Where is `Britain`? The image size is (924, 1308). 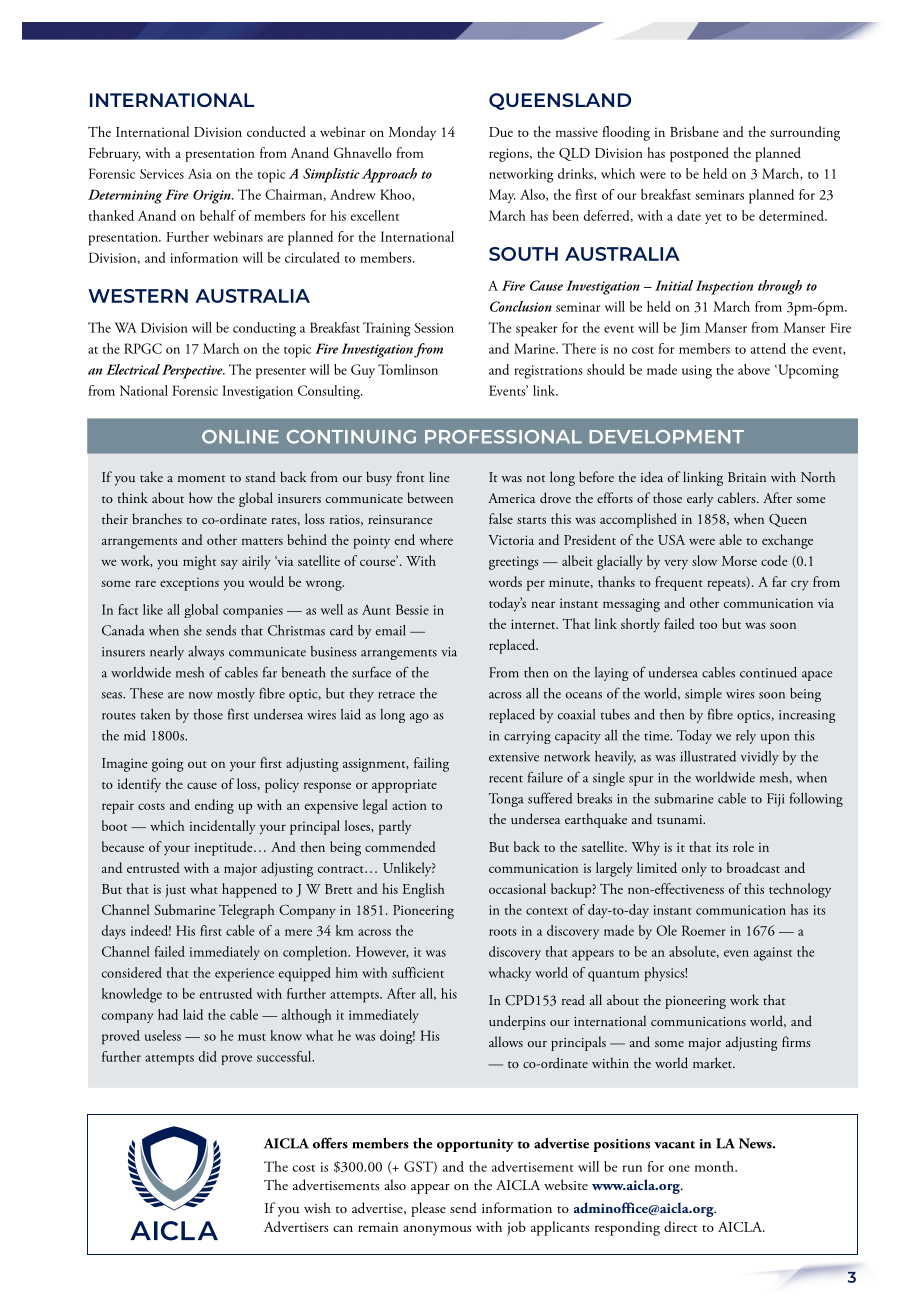 Britain is located at coordinates (747, 477).
